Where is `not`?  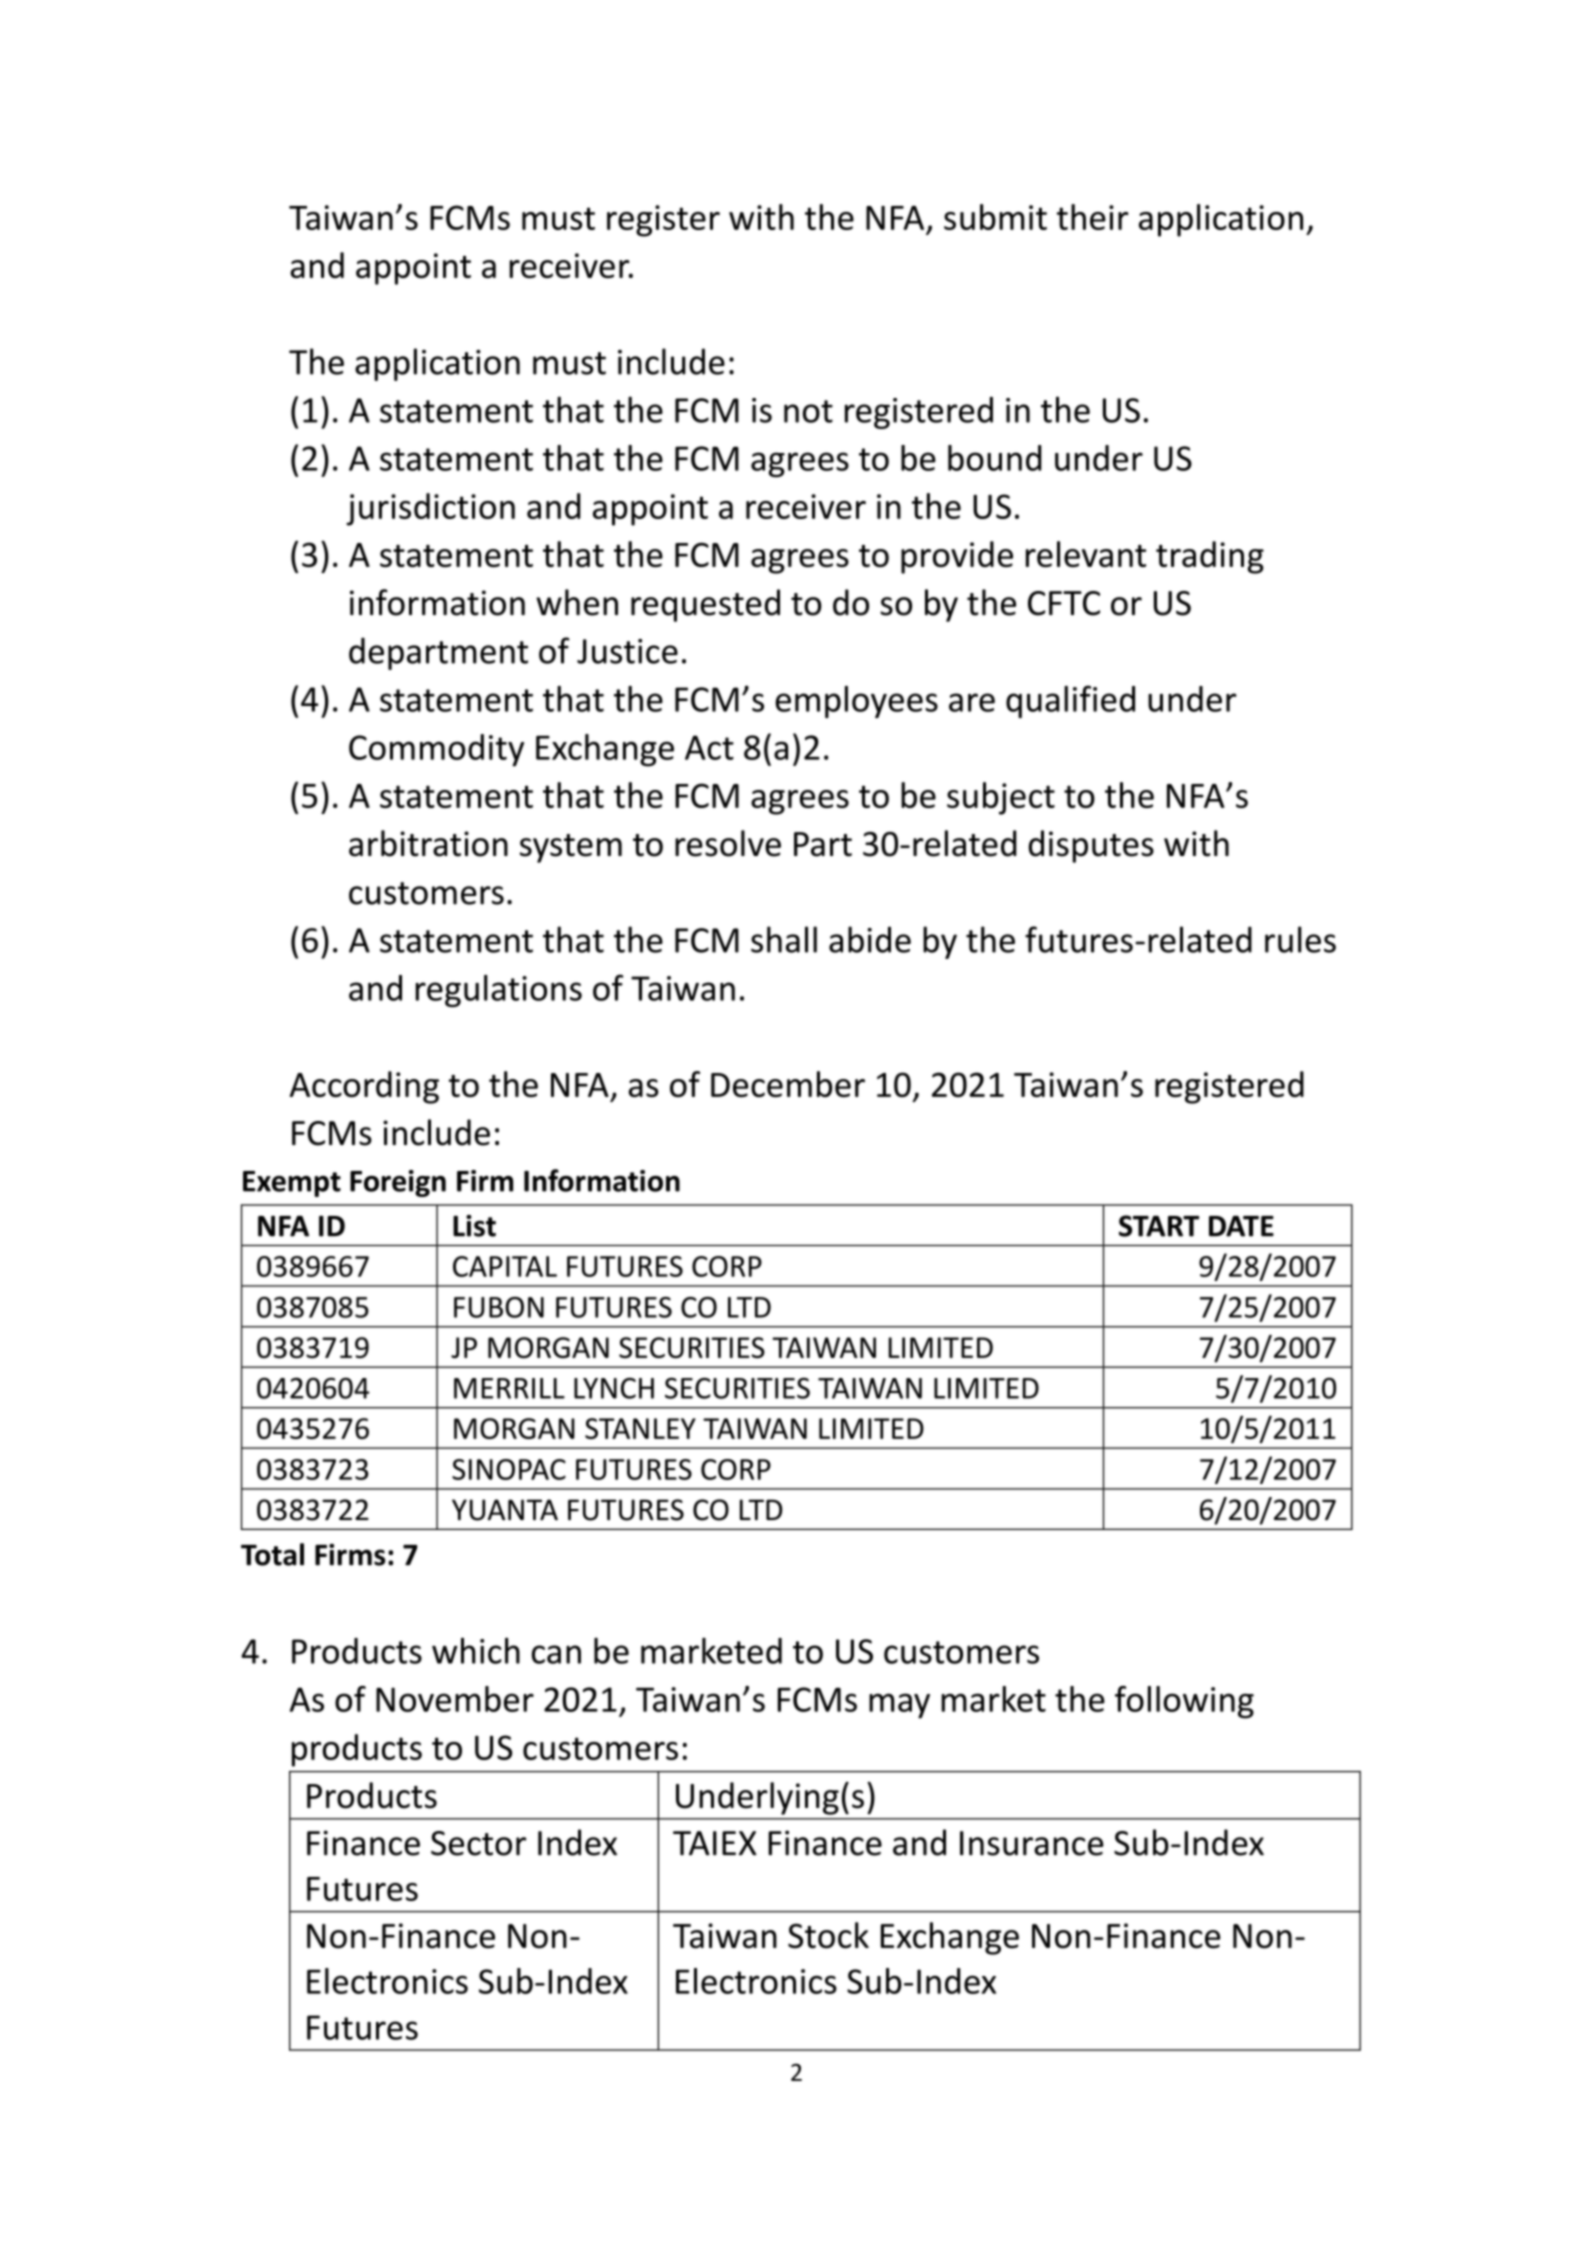 not is located at coordinates (808, 411).
